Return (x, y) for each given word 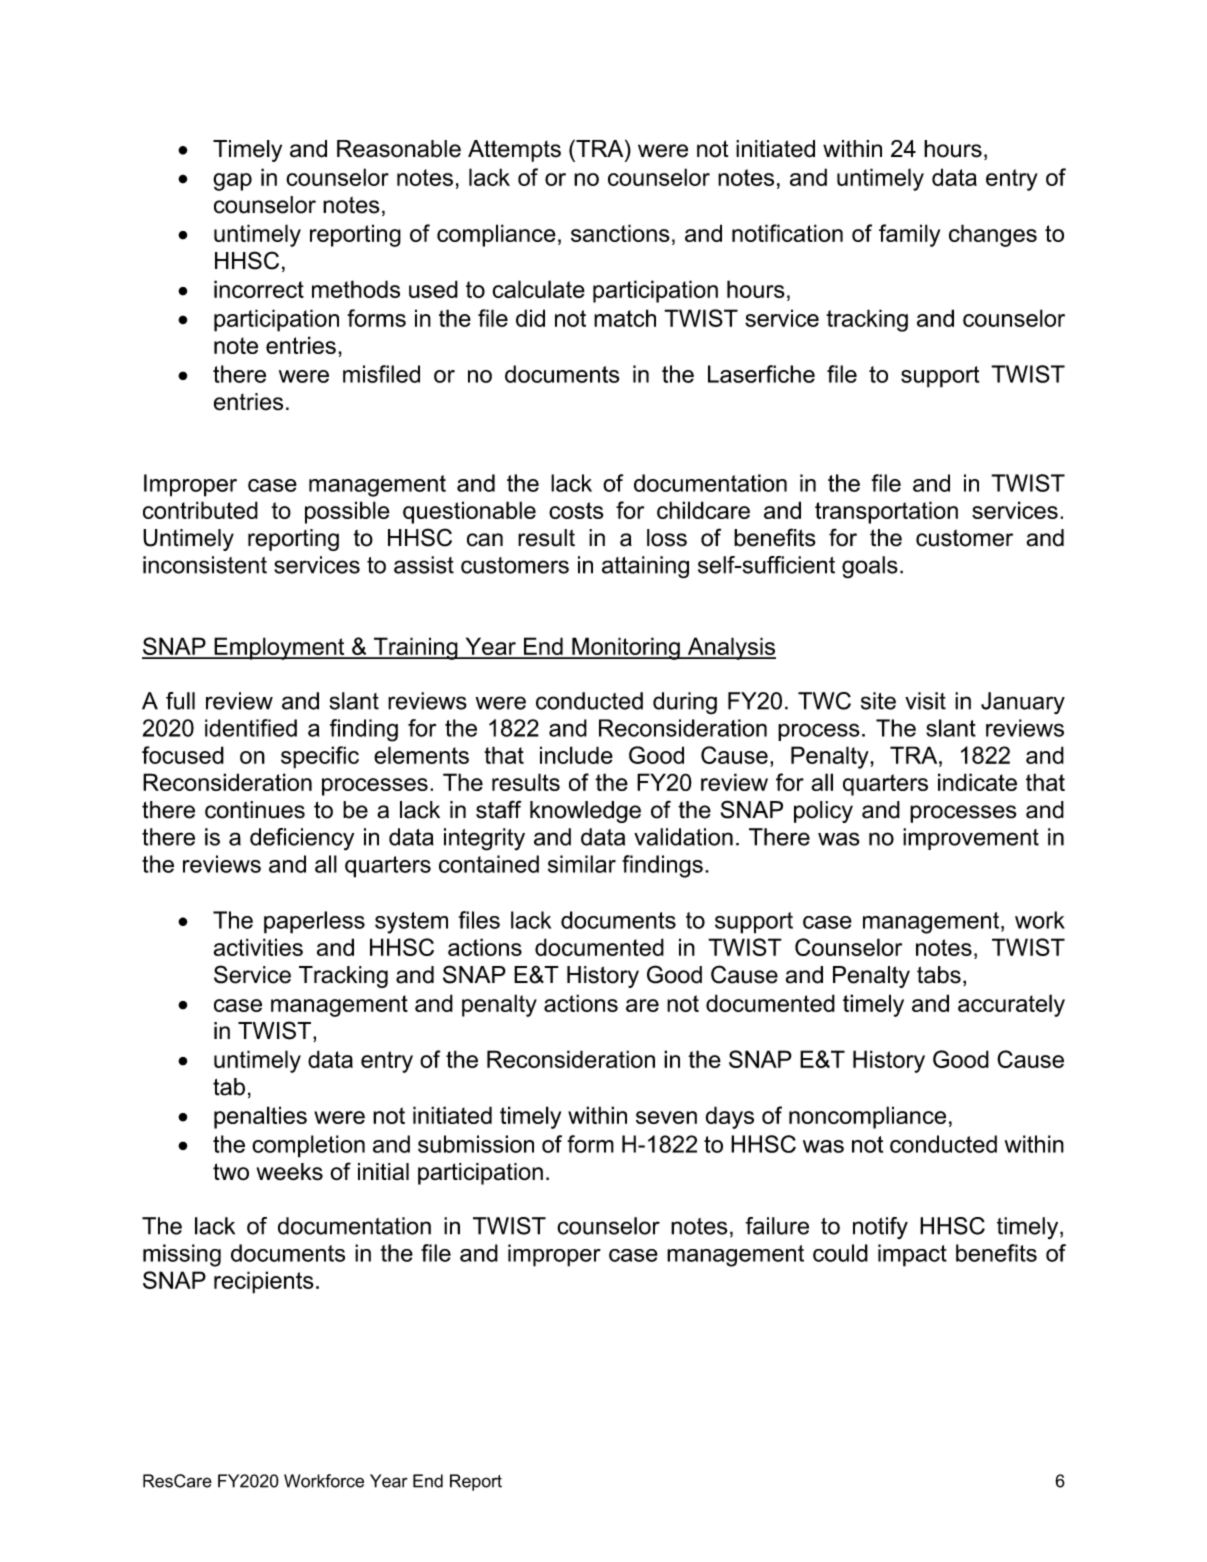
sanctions (620, 233)
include (576, 755)
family (909, 235)
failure (777, 1226)
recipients (264, 1282)
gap (232, 182)
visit (925, 701)
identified (251, 728)
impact (912, 1255)
